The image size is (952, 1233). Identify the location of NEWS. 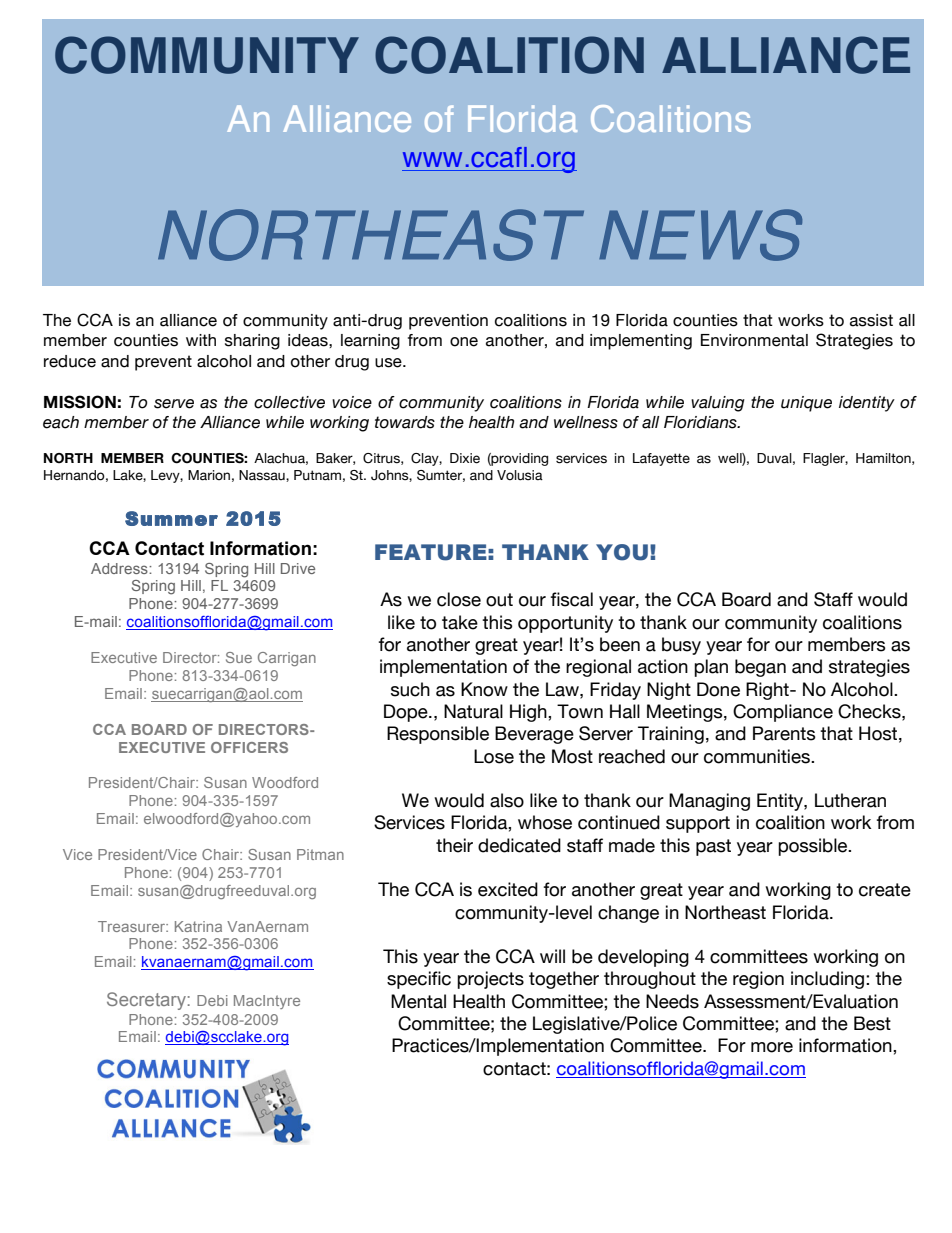
(700, 235).
